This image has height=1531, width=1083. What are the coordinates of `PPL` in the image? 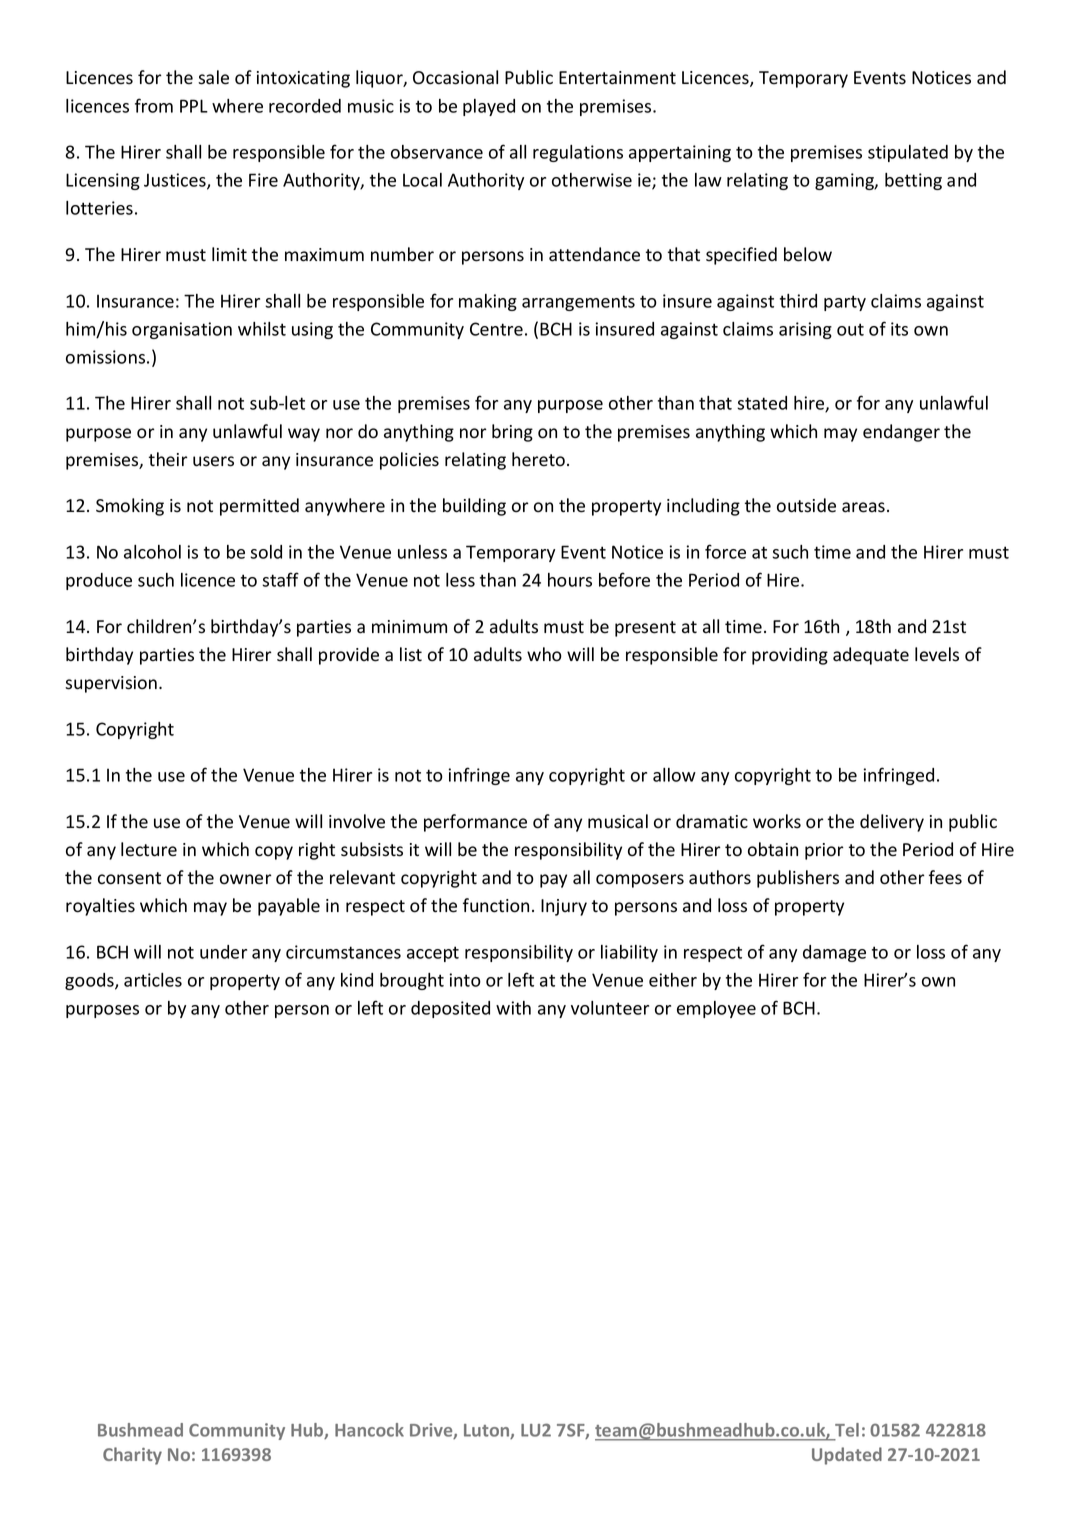 It's located at (194, 106).
